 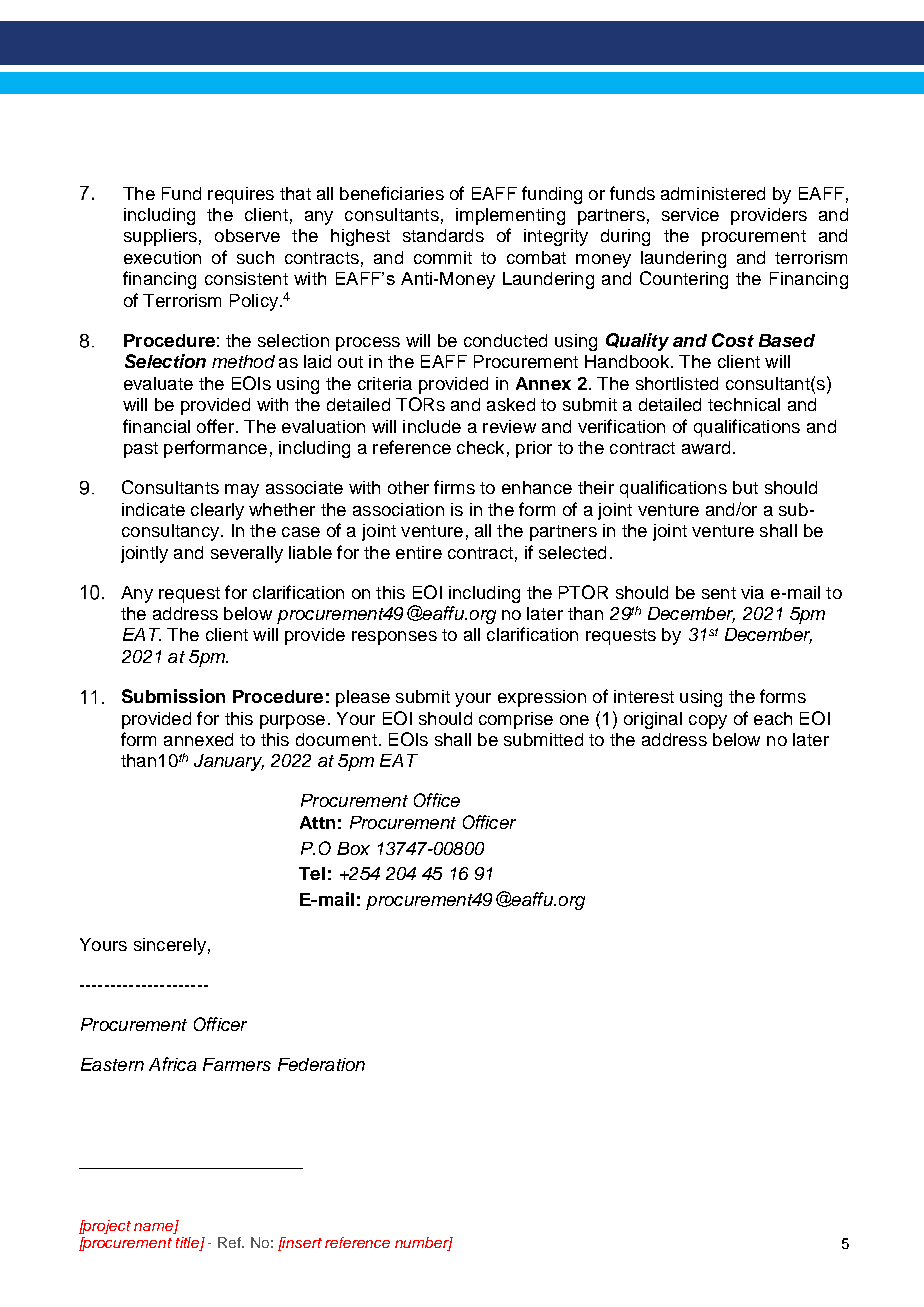 What do you see at coordinates (516, 720) in the image?
I see `comprise` at bounding box center [516, 720].
